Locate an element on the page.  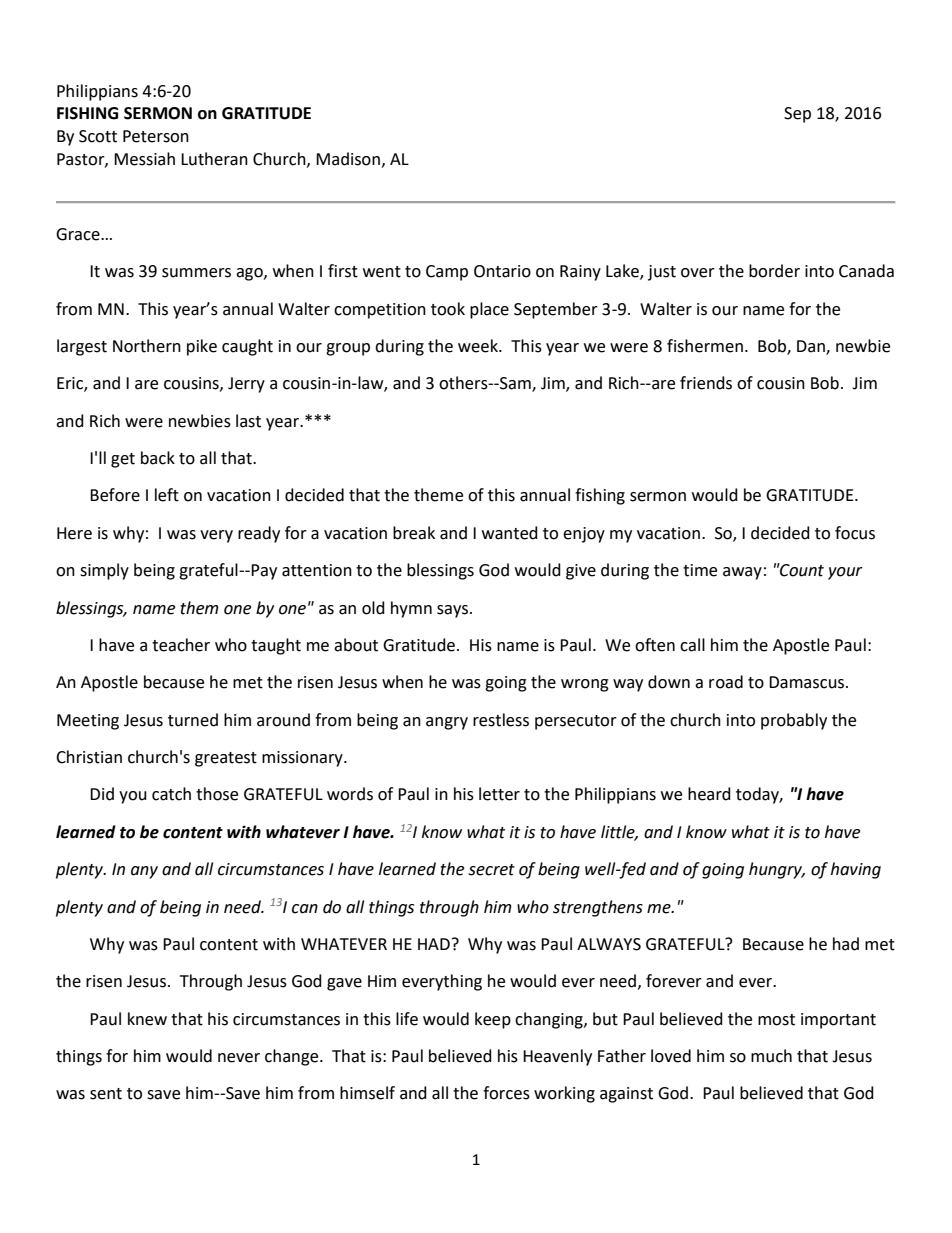
away is located at coordinates (742, 573).
